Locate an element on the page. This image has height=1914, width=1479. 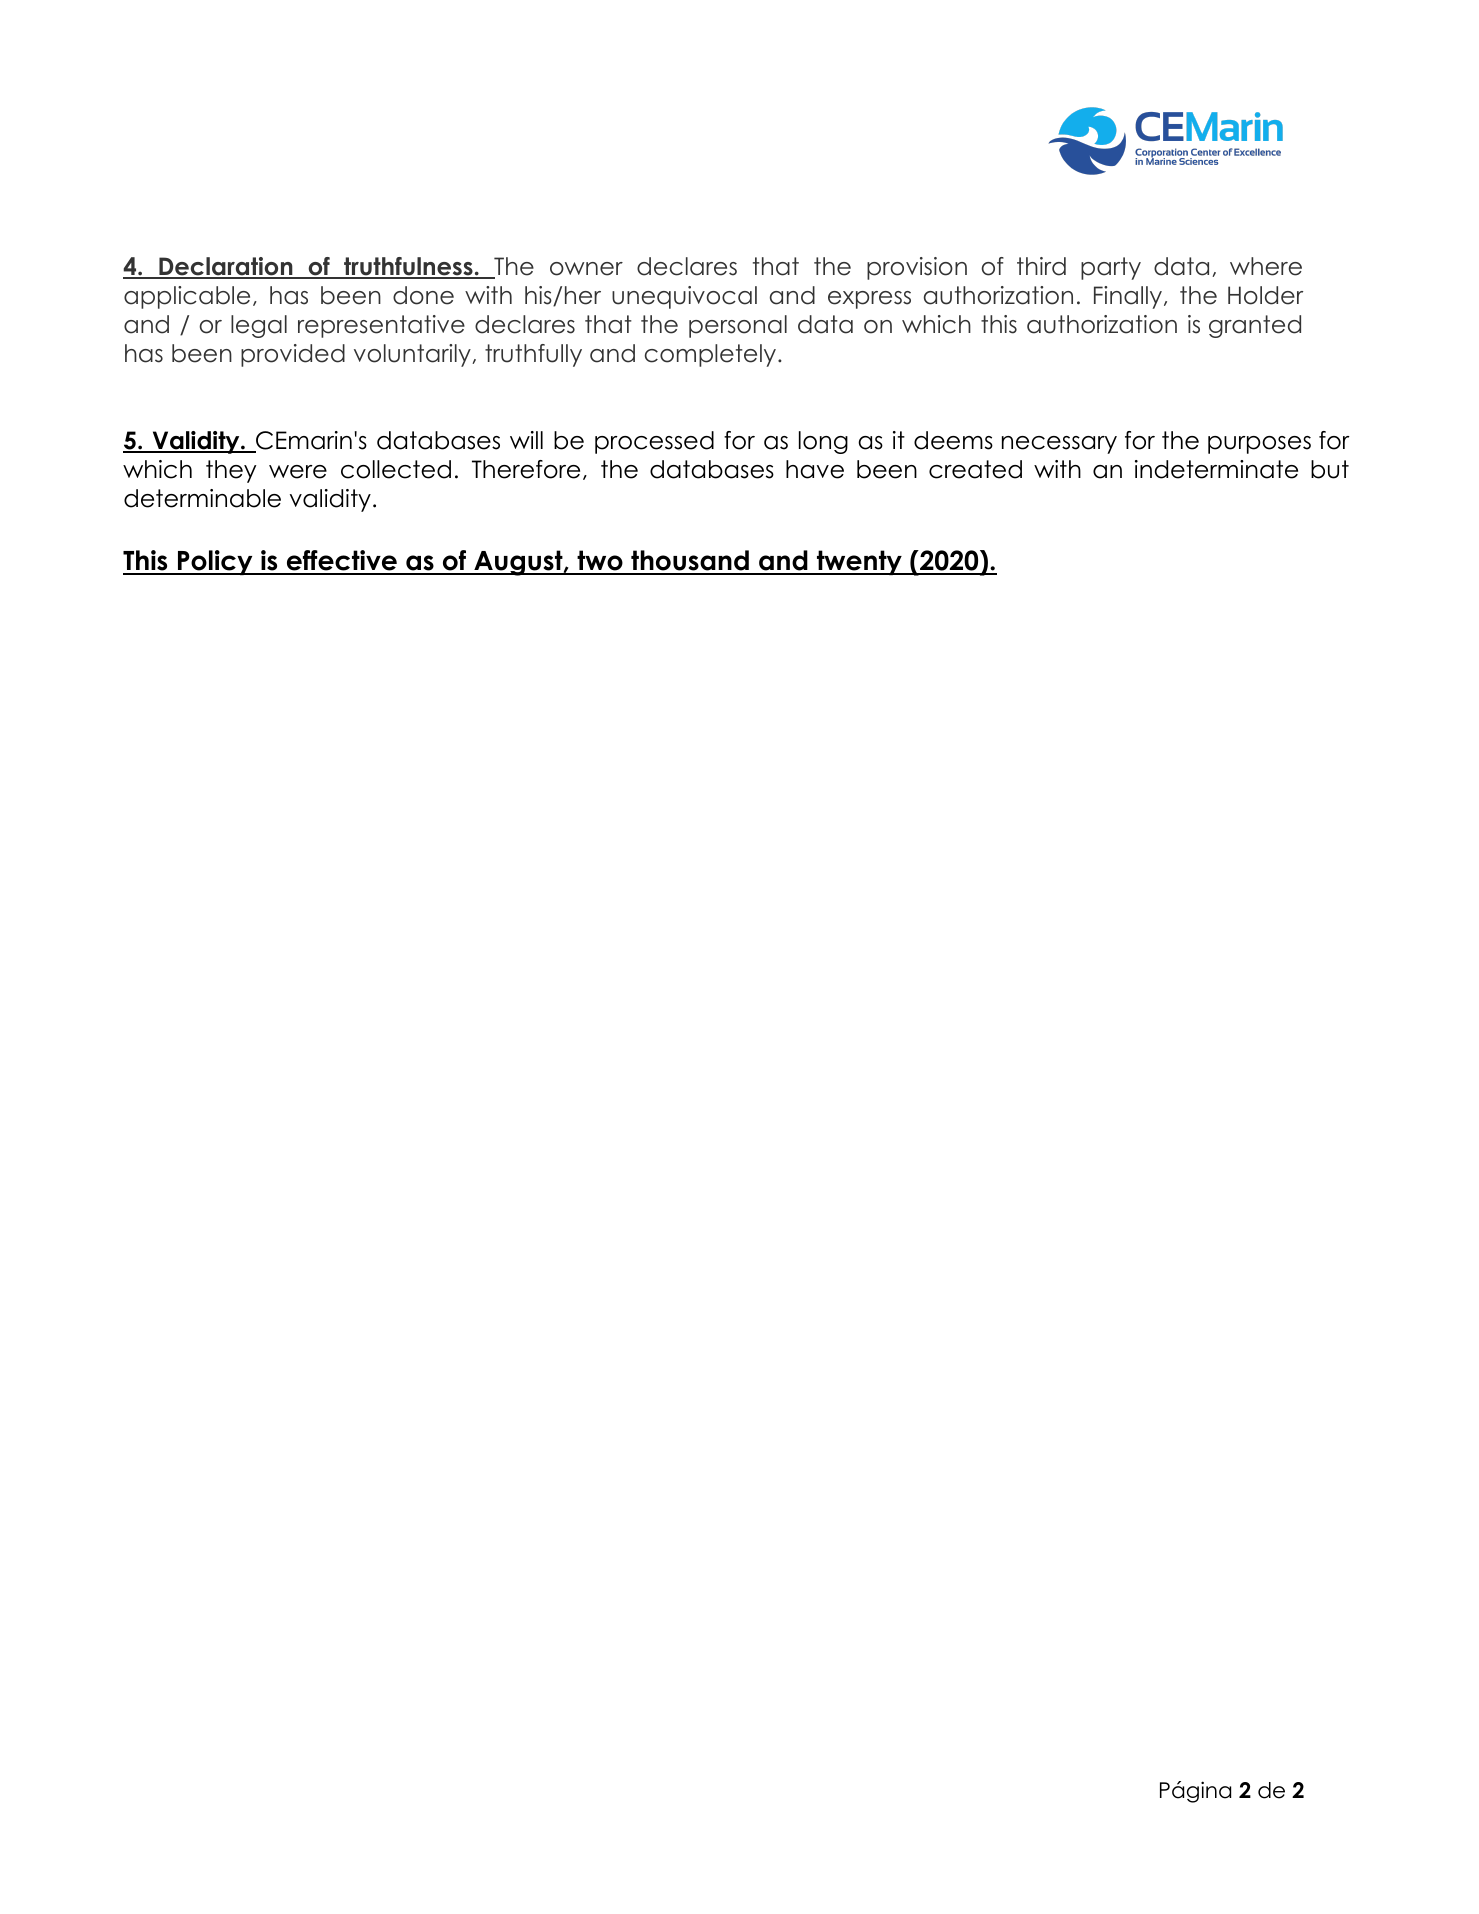
purposes is located at coordinates (1259, 445).
